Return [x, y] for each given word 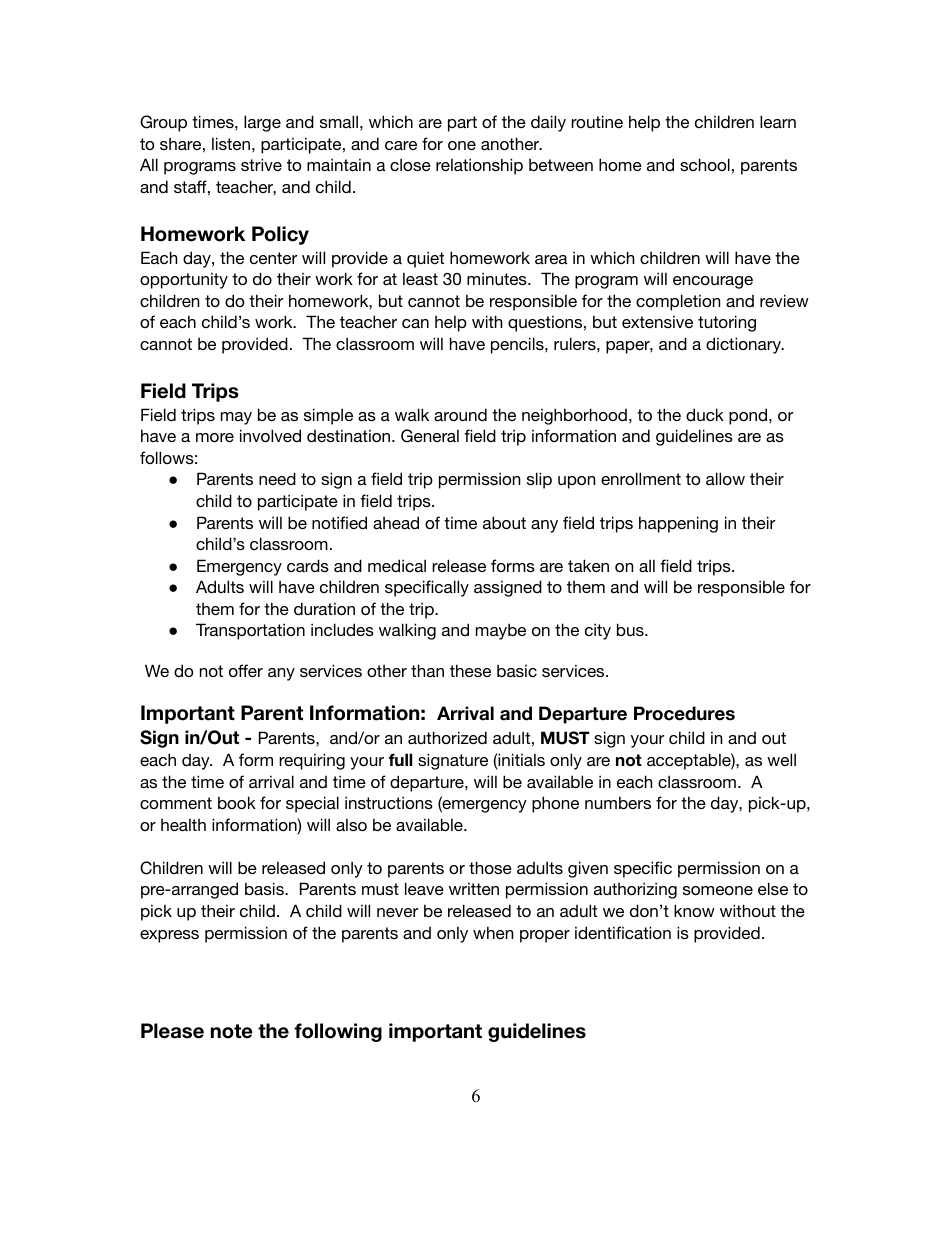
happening [678, 524]
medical [397, 565]
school [705, 164]
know [694, 910]
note [232, 1031]
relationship [479, 166]
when [493, 932]
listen [231, 143]
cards [308, 565]
